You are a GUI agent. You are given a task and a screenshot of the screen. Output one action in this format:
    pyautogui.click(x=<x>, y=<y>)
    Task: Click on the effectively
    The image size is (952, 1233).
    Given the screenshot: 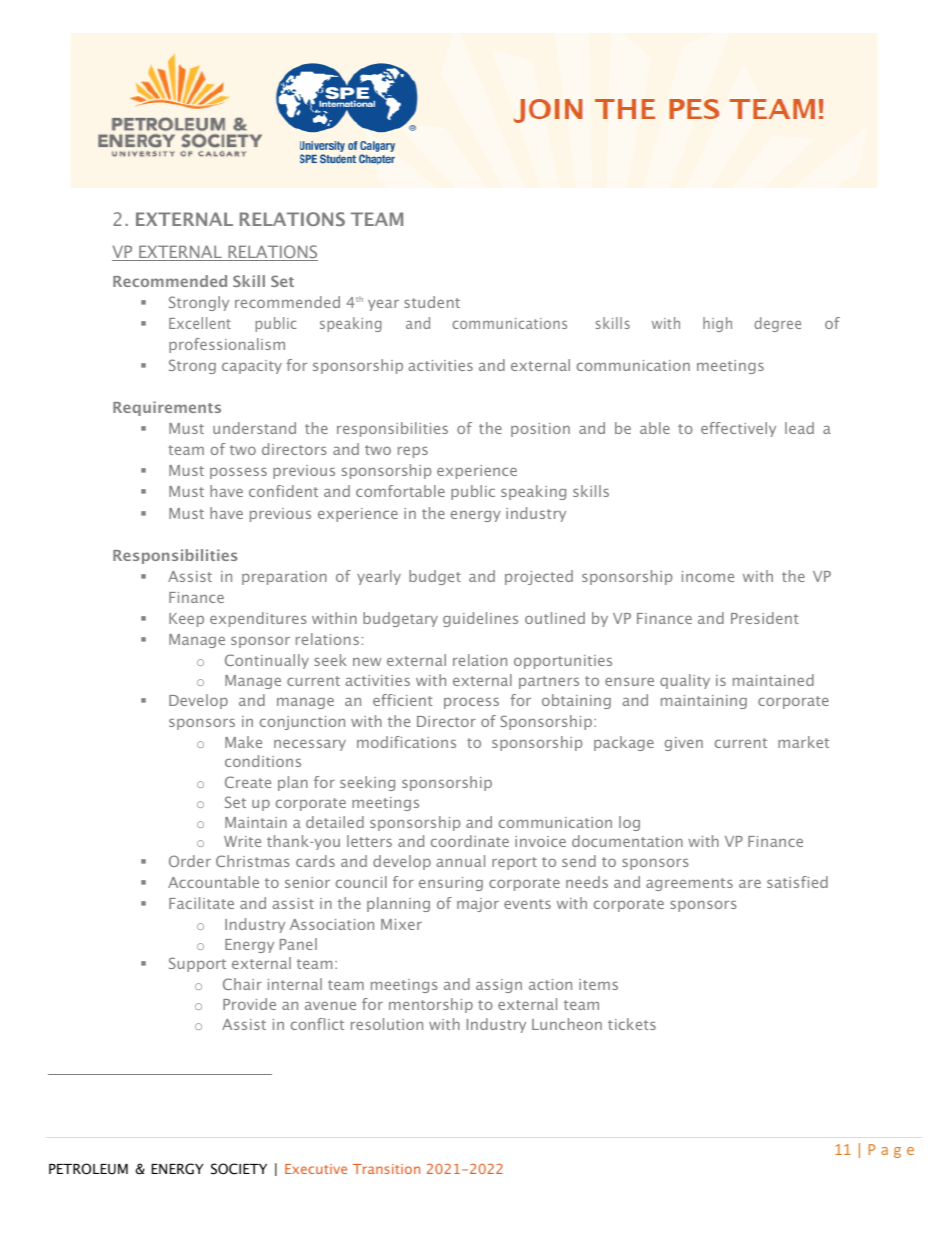 What is the action you would take?
    pyautogui.click(x=738, y=429)
